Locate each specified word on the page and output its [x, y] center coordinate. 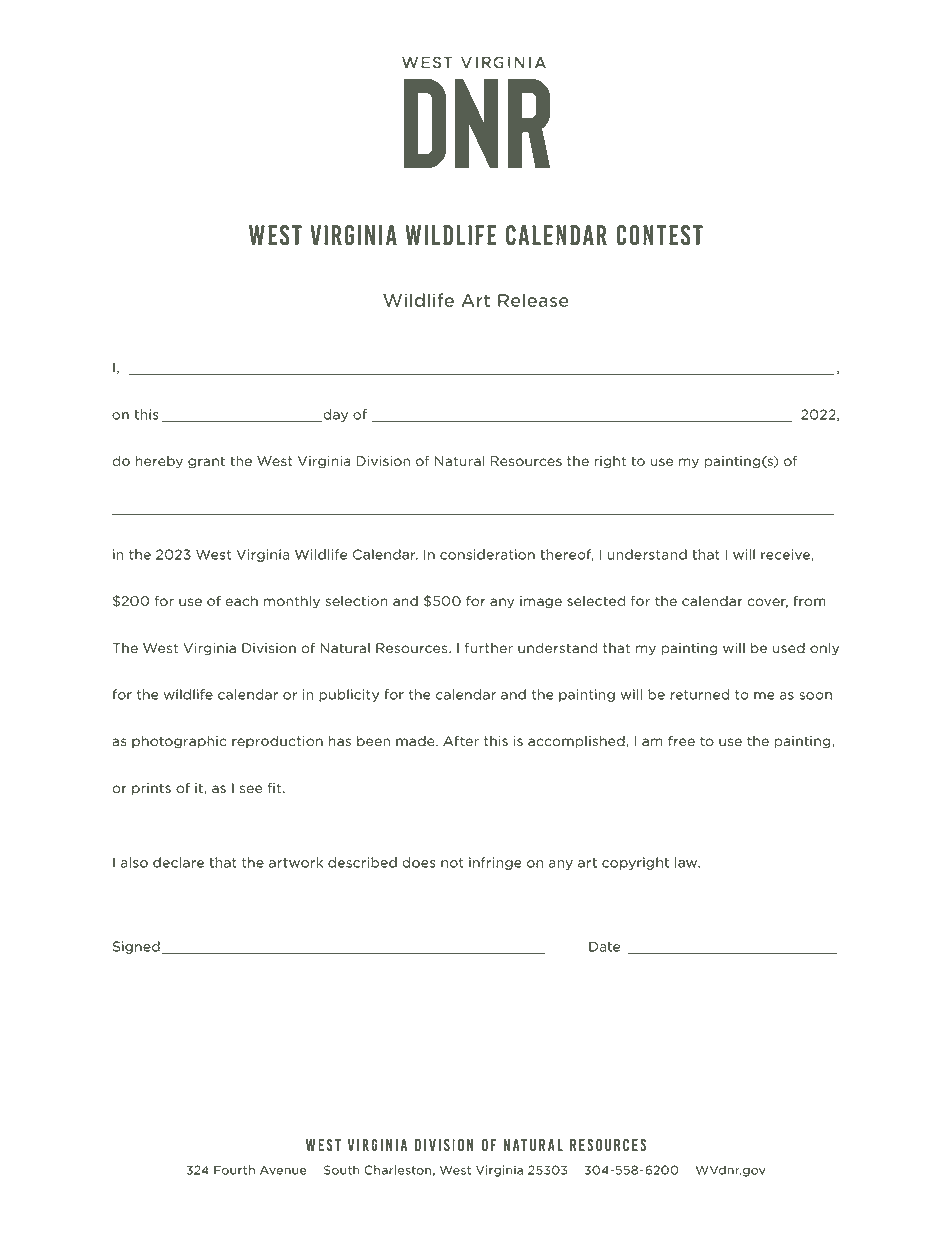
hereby [159, 462]
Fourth [234, 1170]
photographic [179, 742]
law [687, 862]
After [461, 741]
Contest [659, 235]
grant [206, 462]
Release [533, 300]
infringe [495, 863]
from [809, 601]
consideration [487, 554]
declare [178, 862]
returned [699, 694]
